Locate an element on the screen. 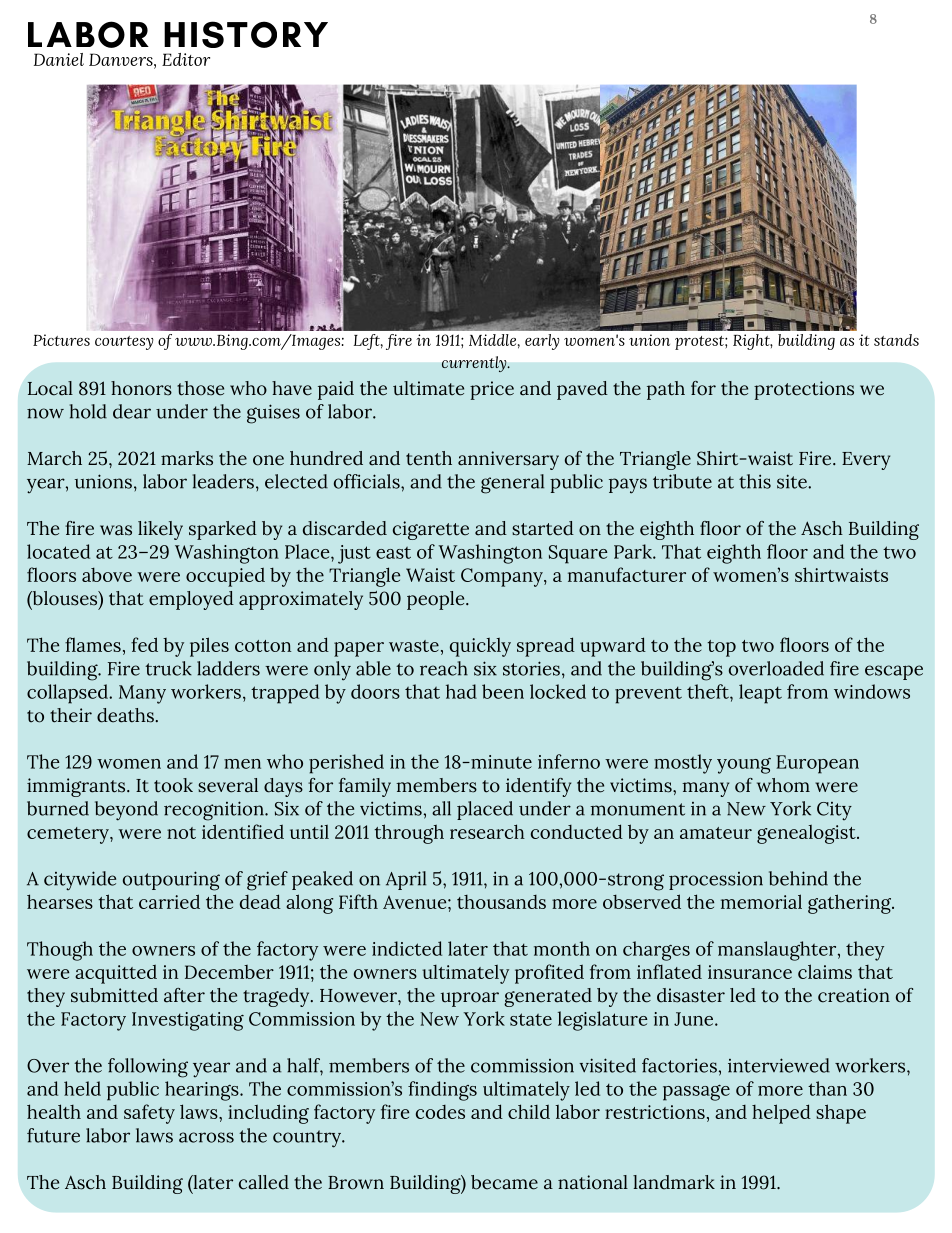  behind is located at coordinates (798, 878).
